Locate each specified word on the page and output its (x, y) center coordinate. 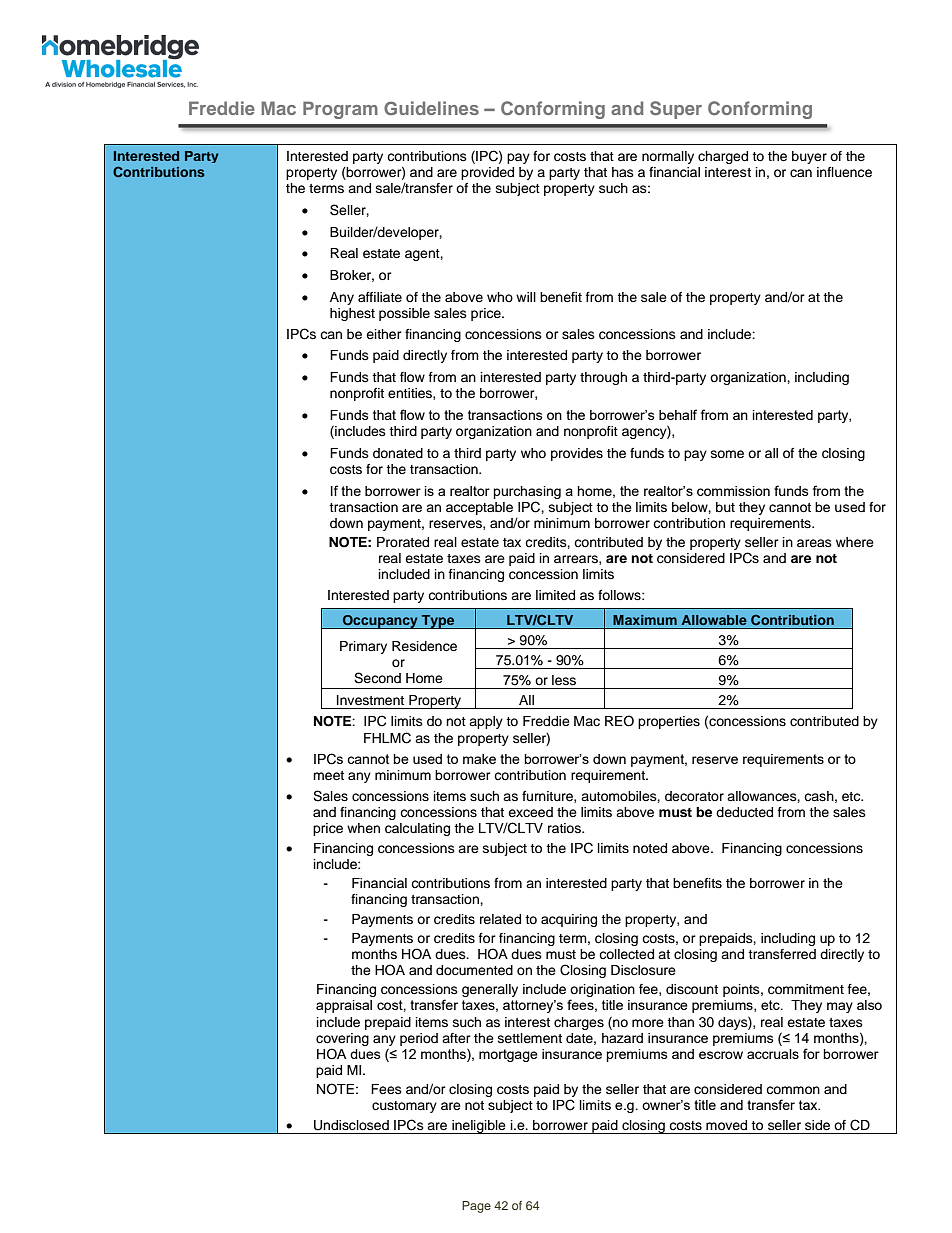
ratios (565, 828)
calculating (417, 829)
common (793, 1090)
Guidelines (431, 108)
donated (398, 453)
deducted (744, 812)
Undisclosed (351, 1125)
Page (476, 1207)
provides (577, 454)
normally (668, 157)
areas (814, 543)
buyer (809, 157)
